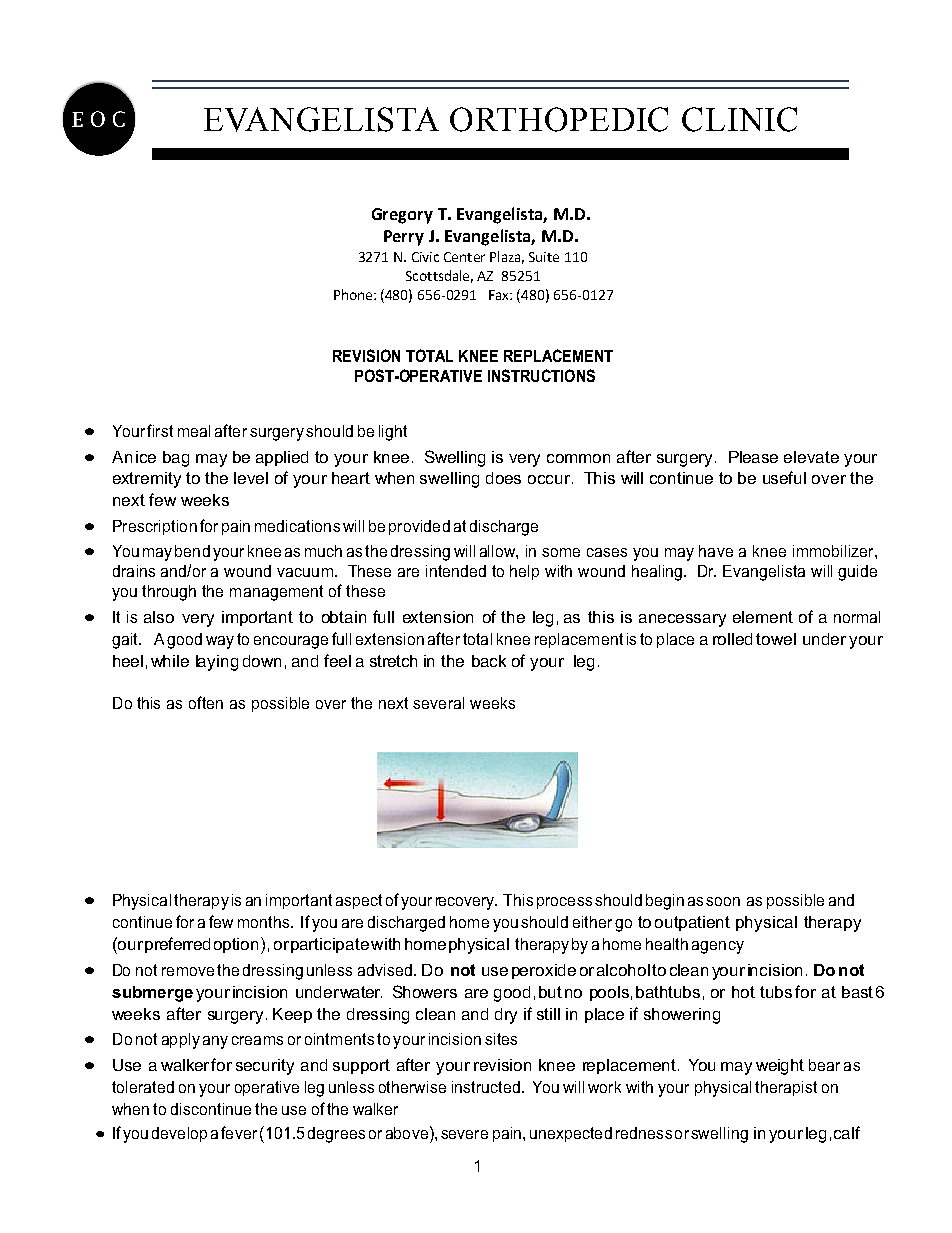 This image has height=1233, width=952. Describe the element at coordinates (206, 702) in the image. I see `often` at that location.
